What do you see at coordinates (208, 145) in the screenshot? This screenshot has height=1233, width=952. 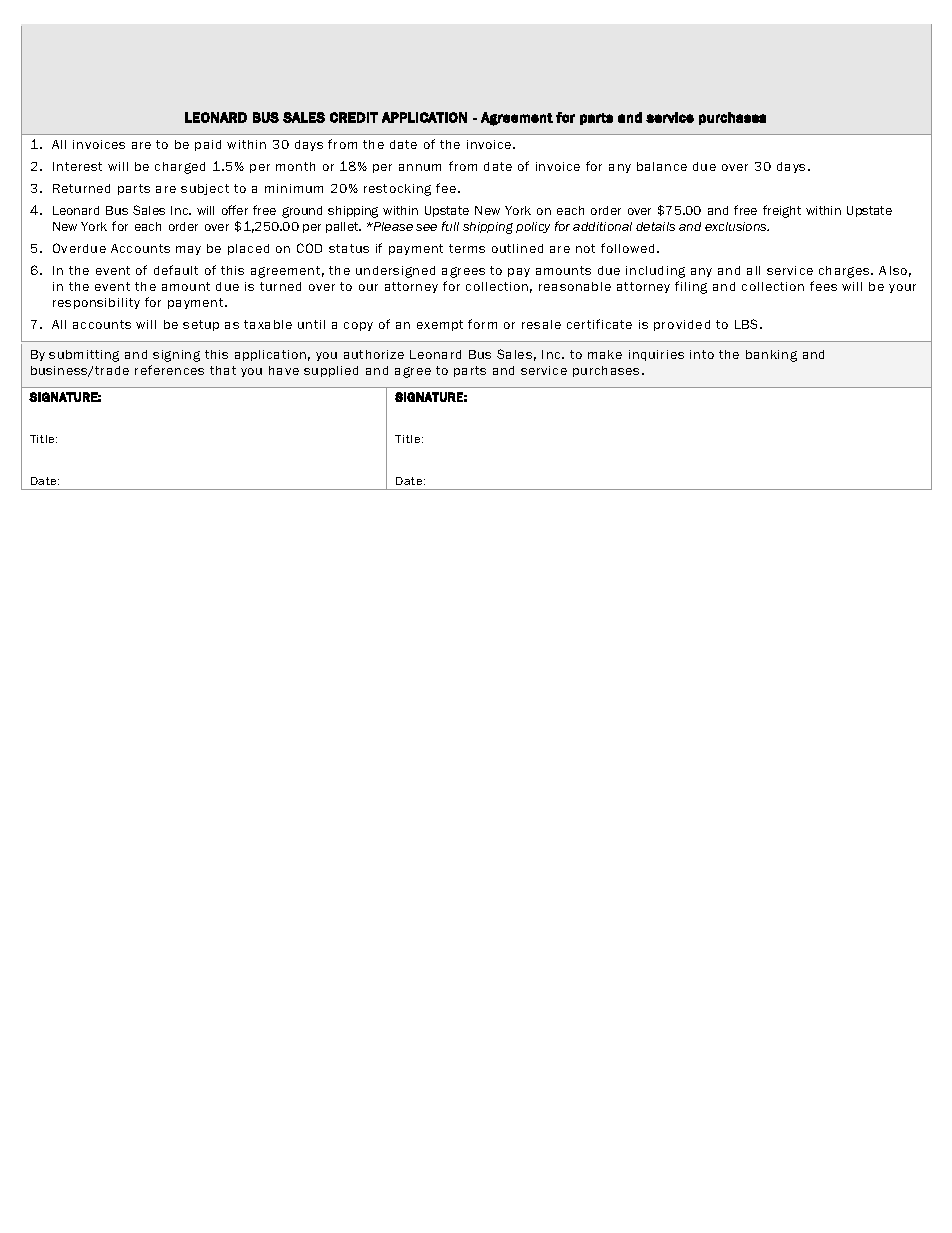 I see `paid` at bounding box center [208, 145].
